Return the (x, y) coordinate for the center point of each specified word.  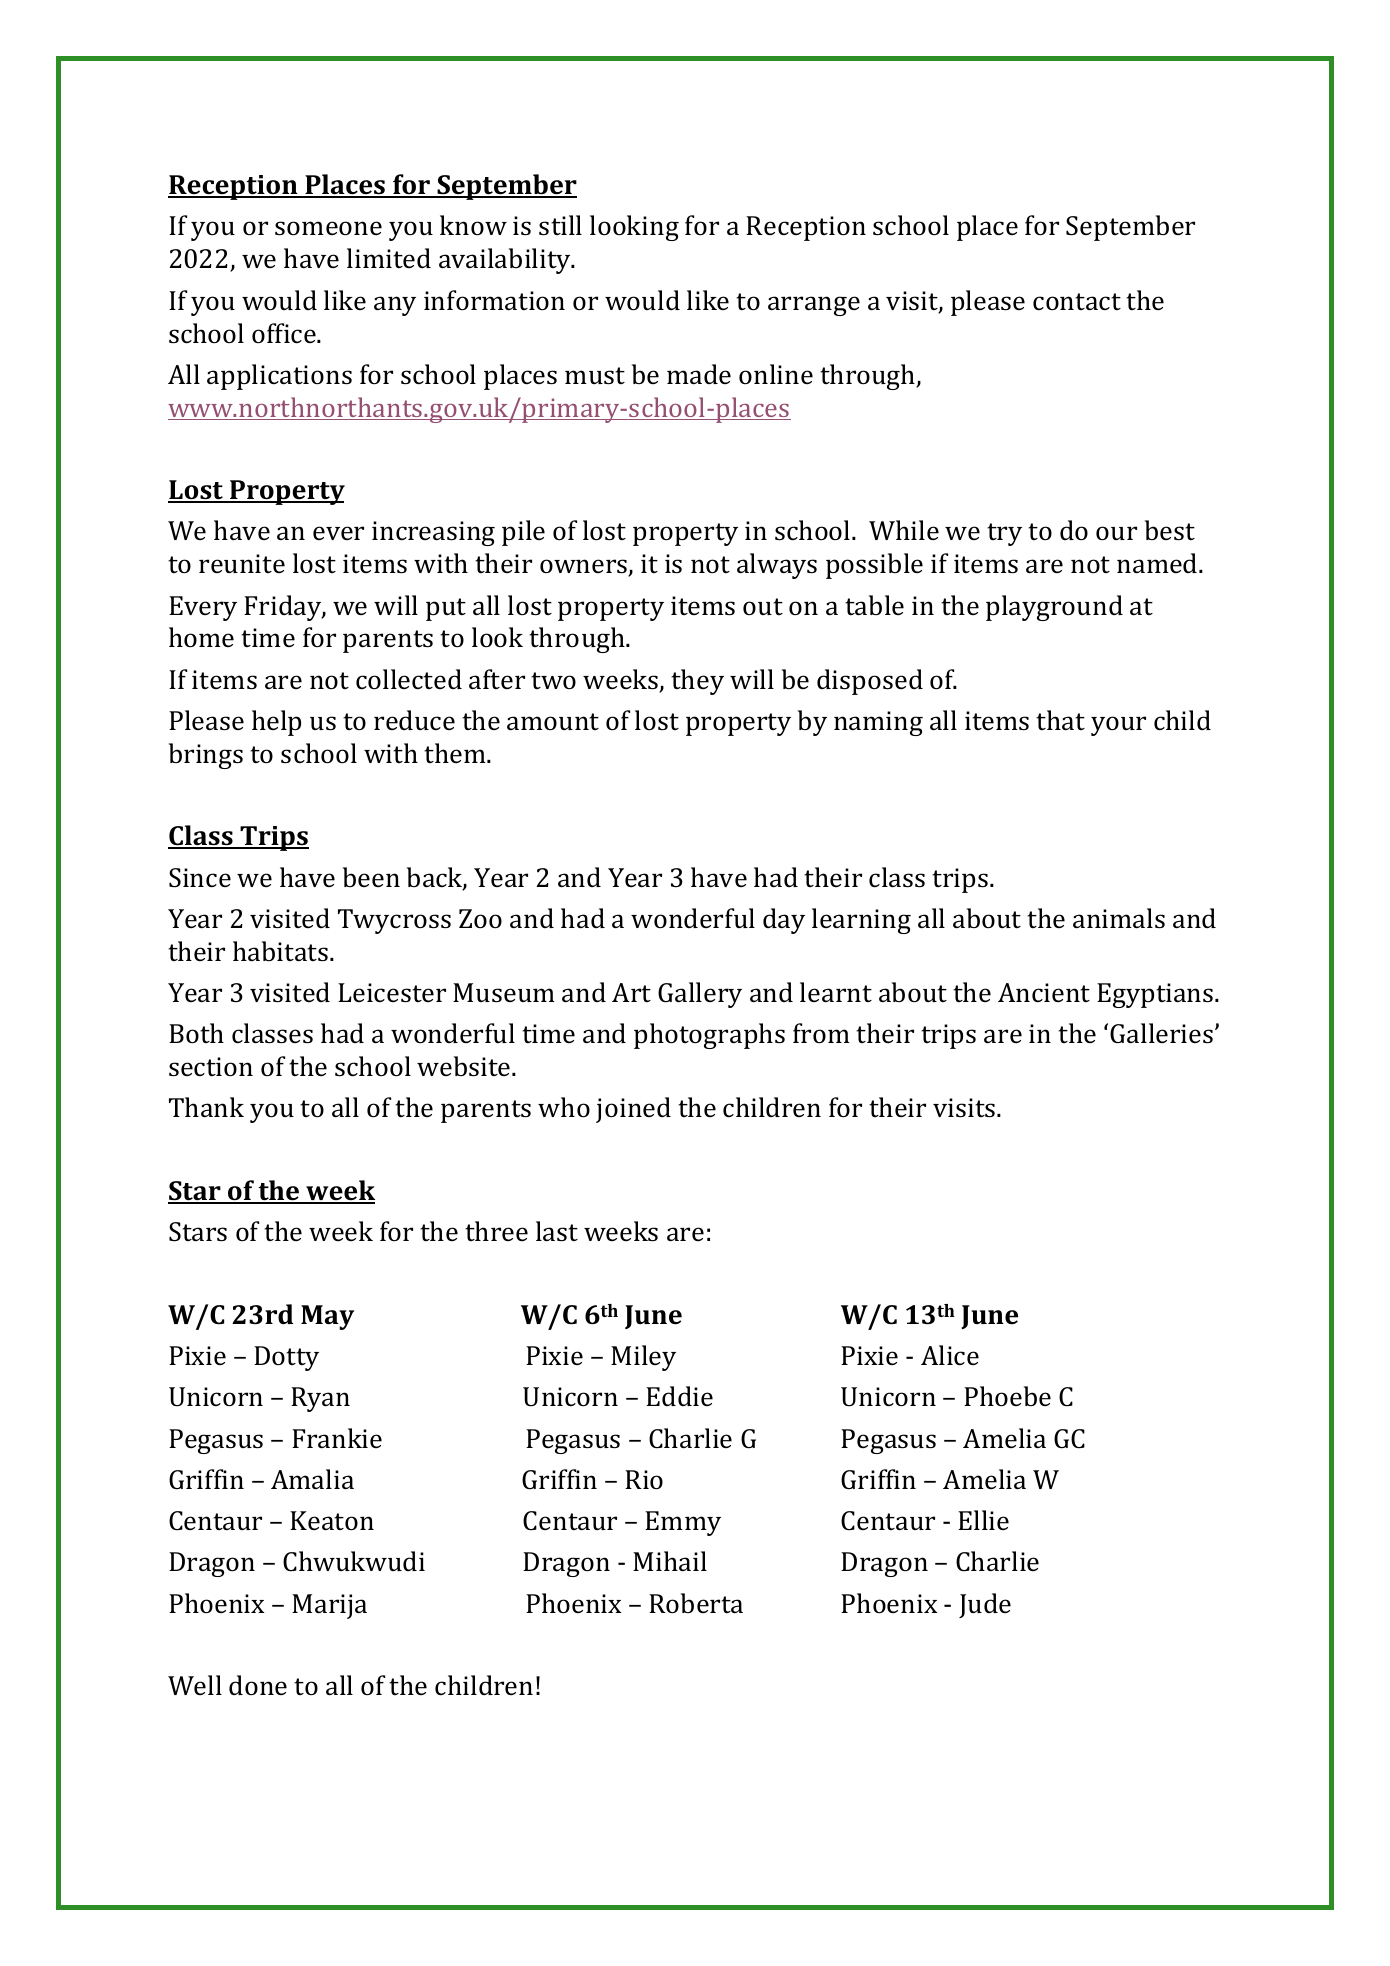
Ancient (1044, 993)
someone (328, 228)
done (258, 1685)
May (327, 1317)
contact (1077, 302)
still (560, 225)
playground (1054, 608)
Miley (643, 1358)
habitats (282, 951)
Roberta (696, 1603)
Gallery (700, 995)
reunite (242, 563)
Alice (950, 1355)
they (697, 682)
